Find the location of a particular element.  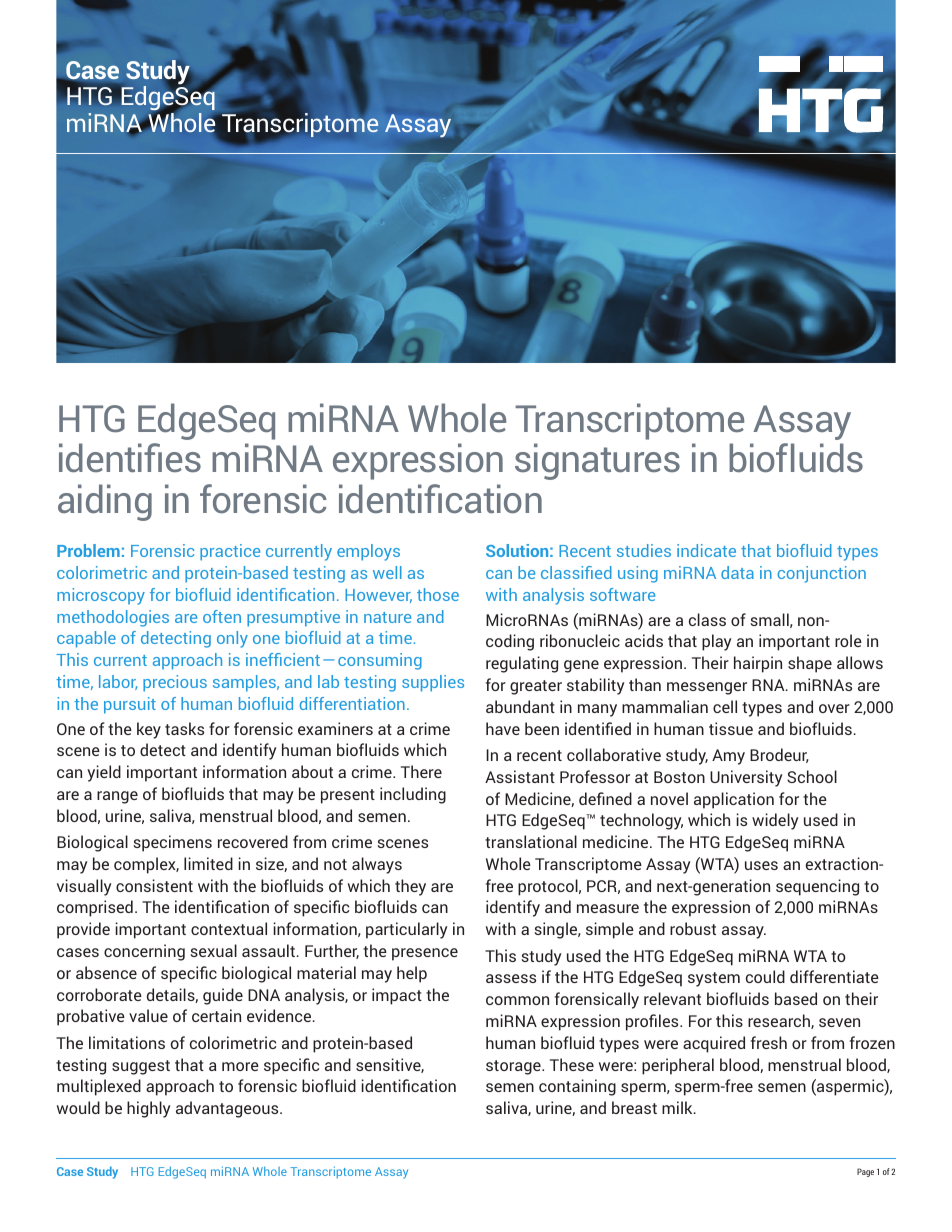

identifies is located at coordinates (130, 457).
